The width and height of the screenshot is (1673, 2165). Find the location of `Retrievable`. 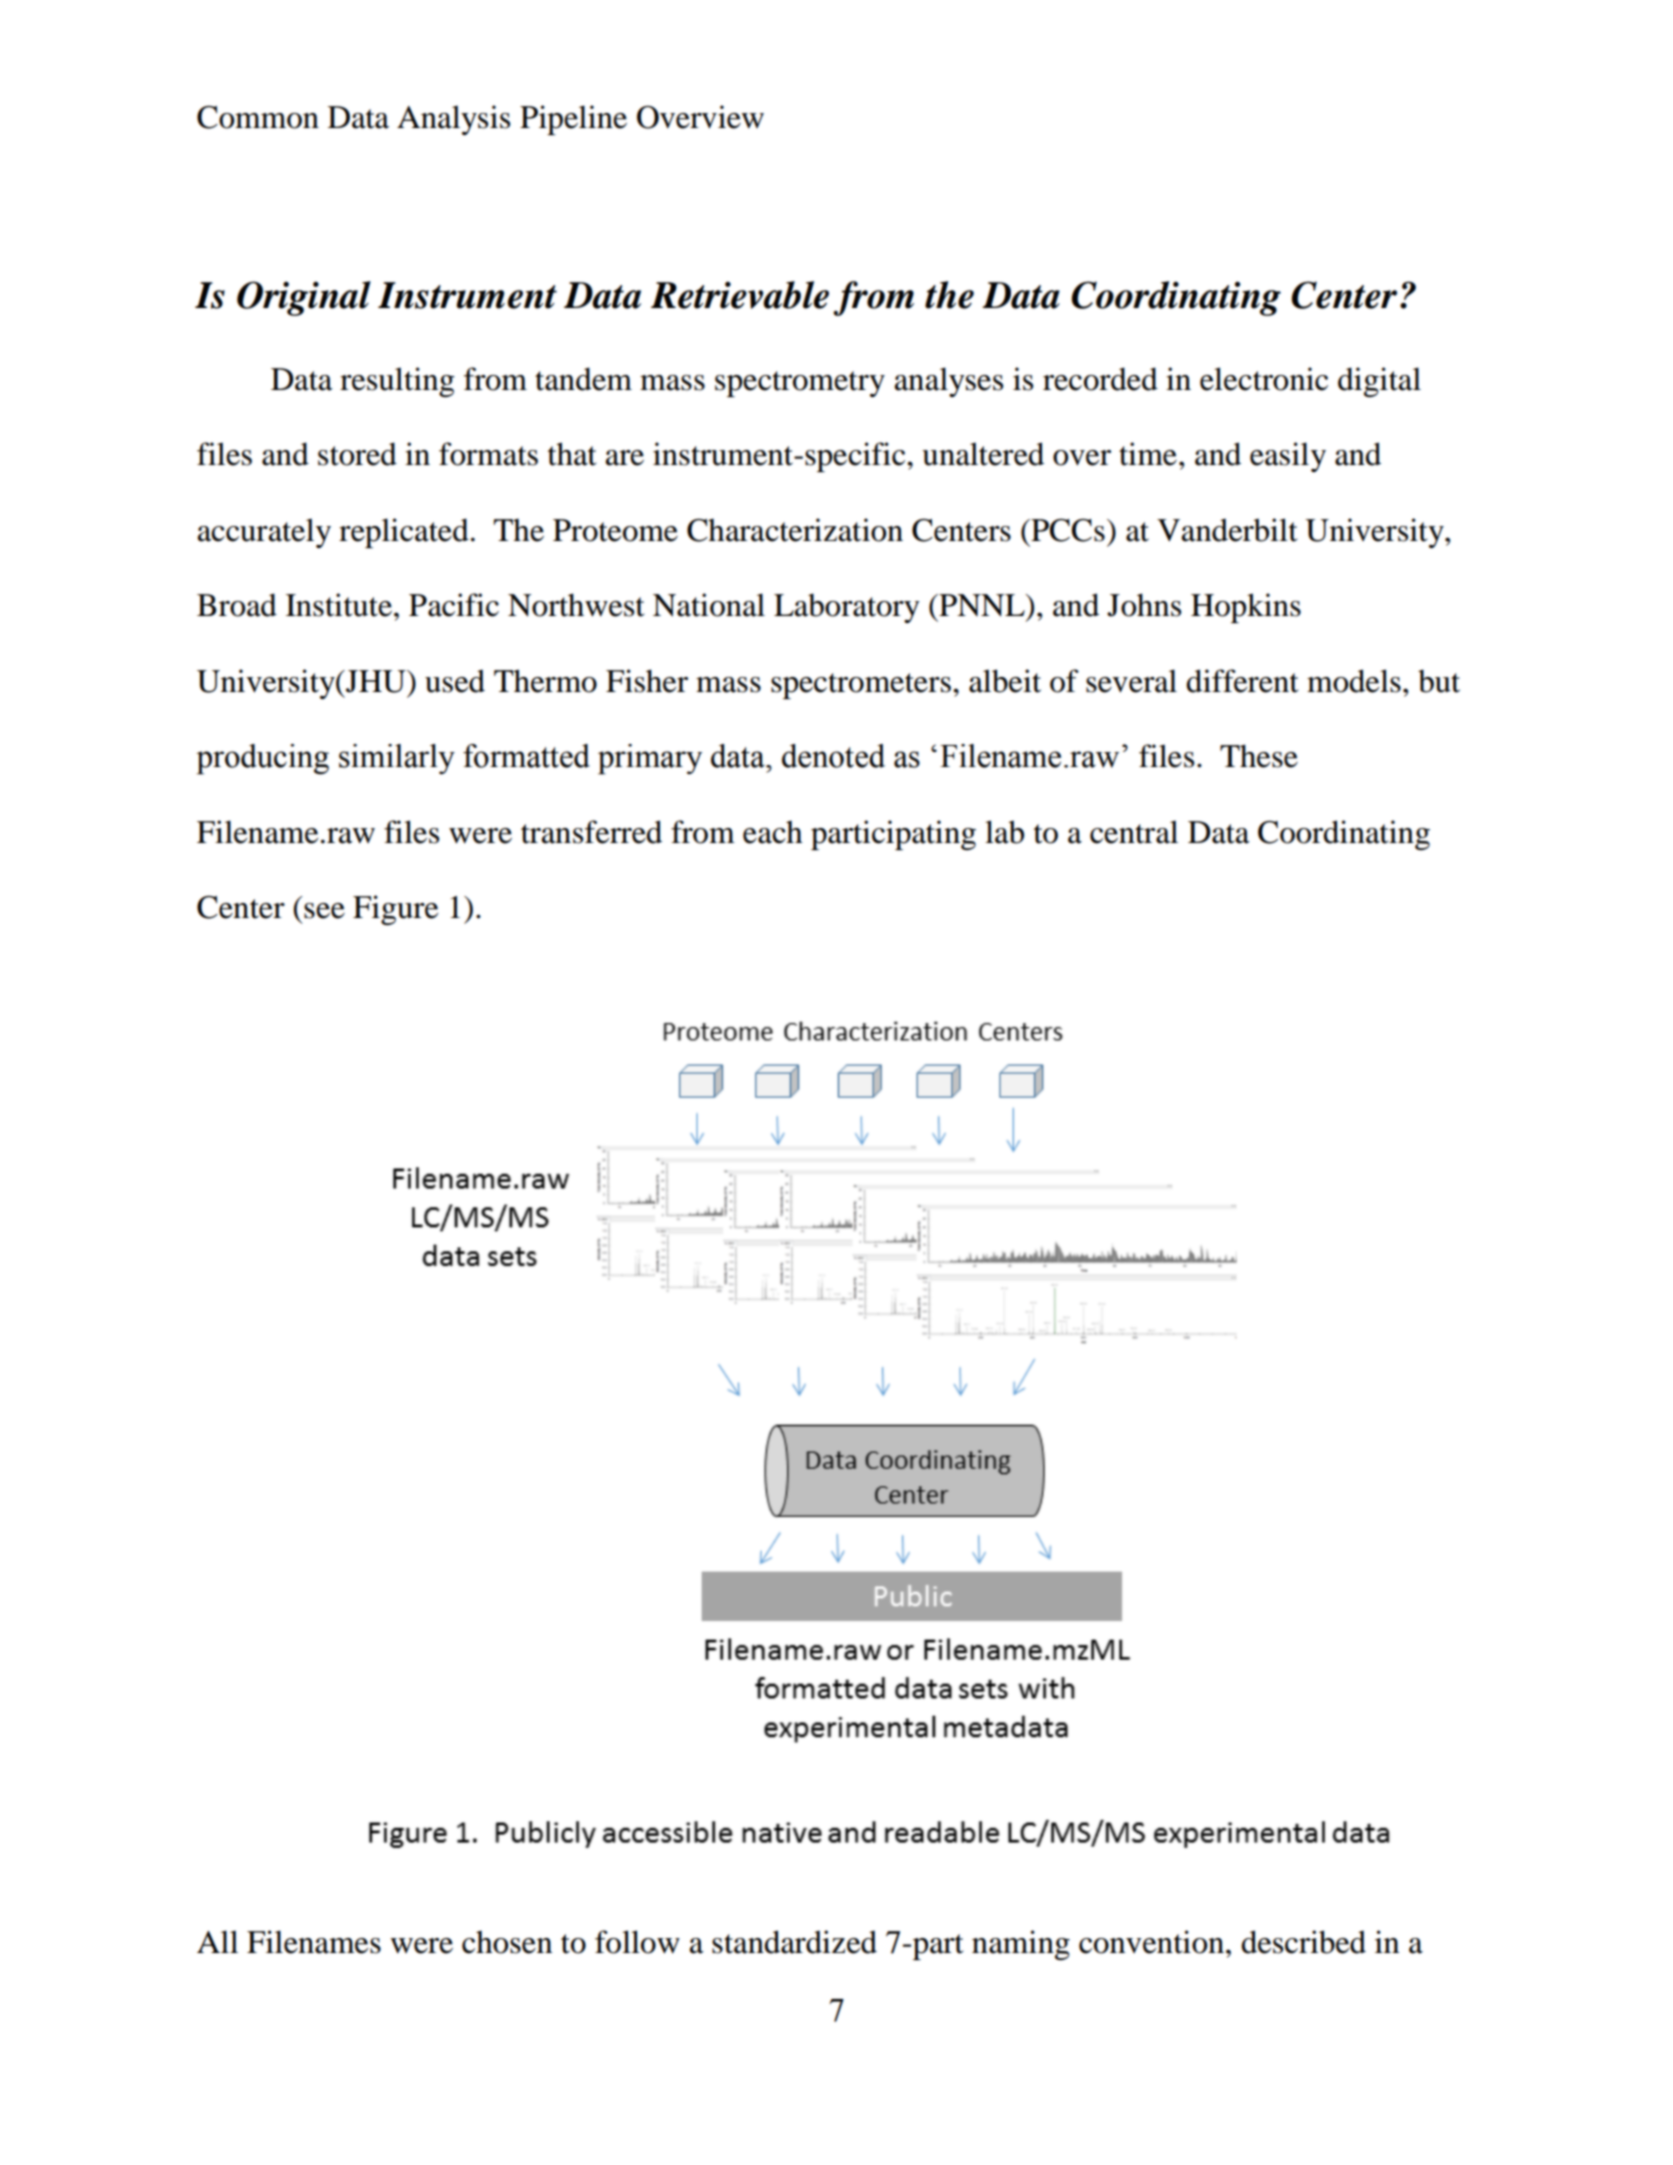

Retrievable is located at coordinates (740, 295).
